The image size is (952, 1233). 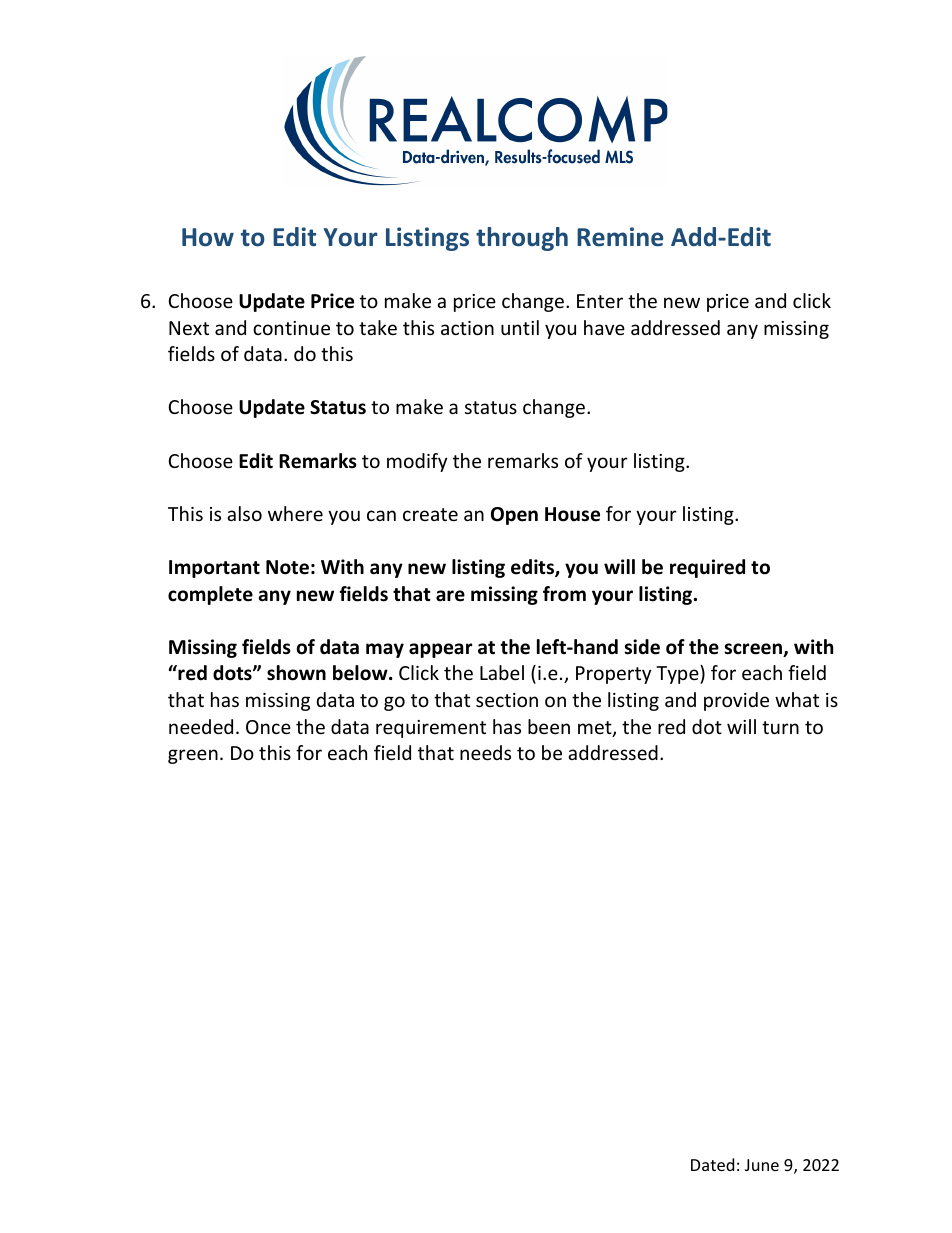 What do you see at coordinates (549, 726) in the document?
I see `been` at bounding box center [549, 726].
